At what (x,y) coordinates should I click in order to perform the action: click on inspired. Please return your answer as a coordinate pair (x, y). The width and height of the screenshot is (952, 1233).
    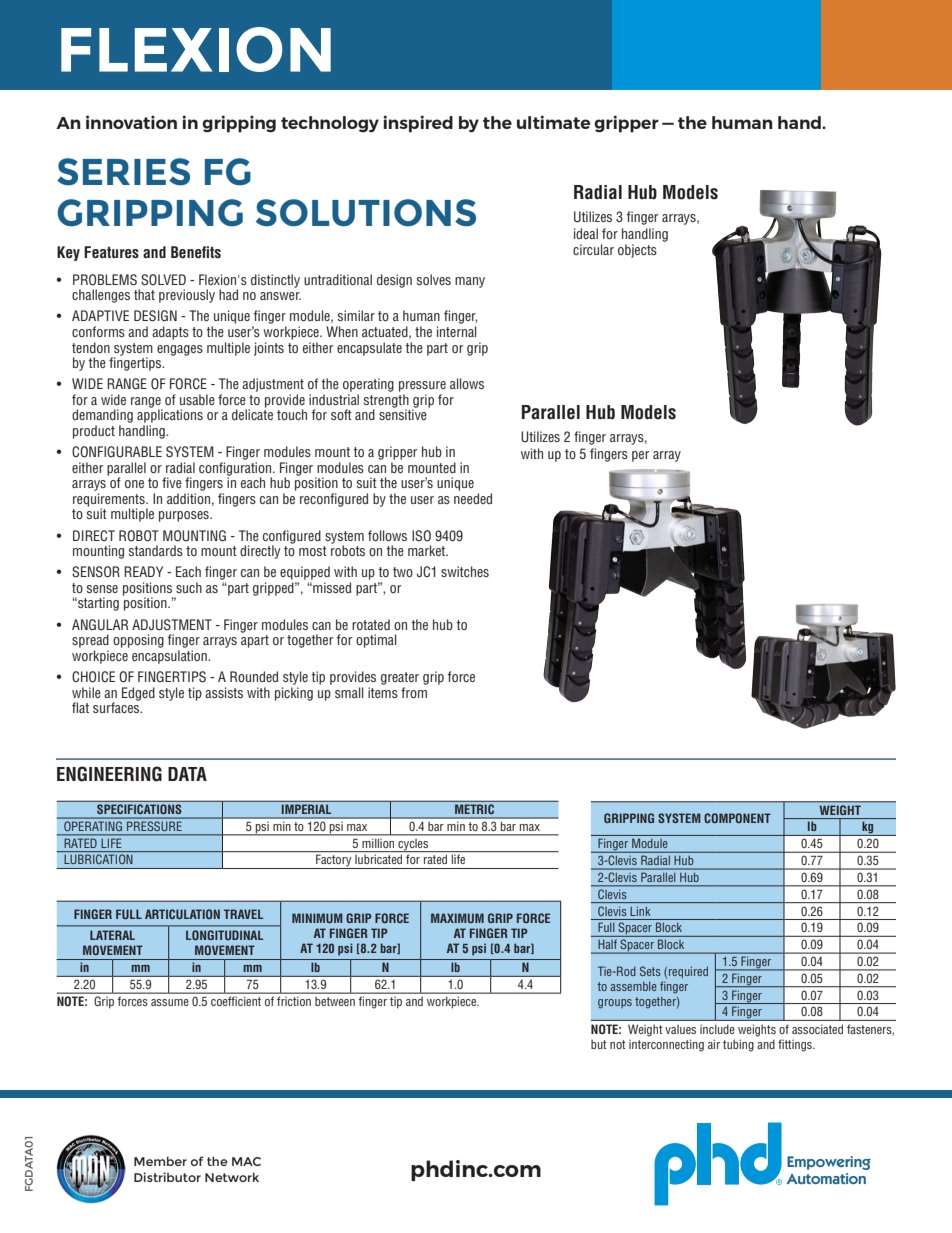
    Looking at the image, I should click on (418, 124).
